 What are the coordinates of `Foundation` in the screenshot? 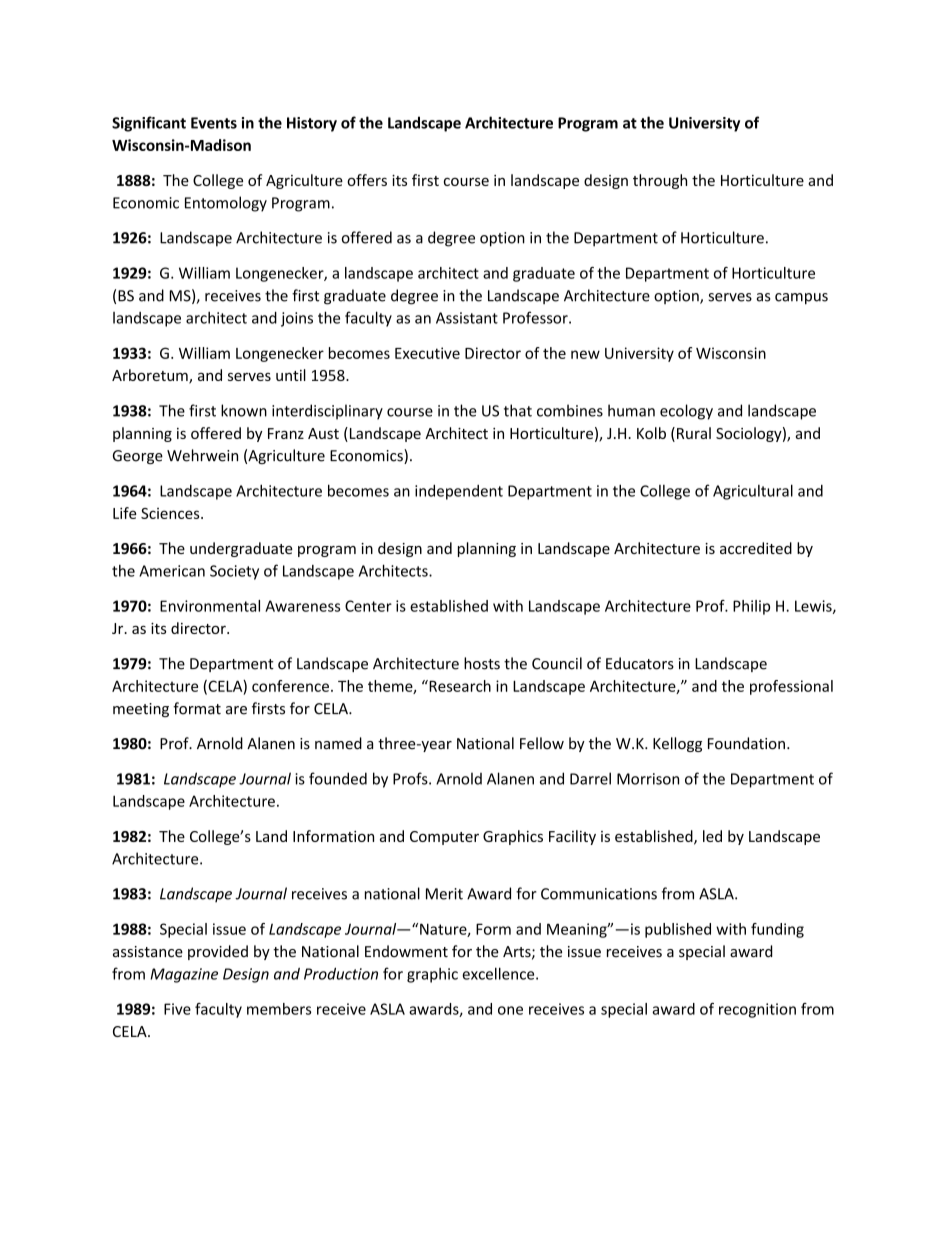 It's located at (746, 743).
